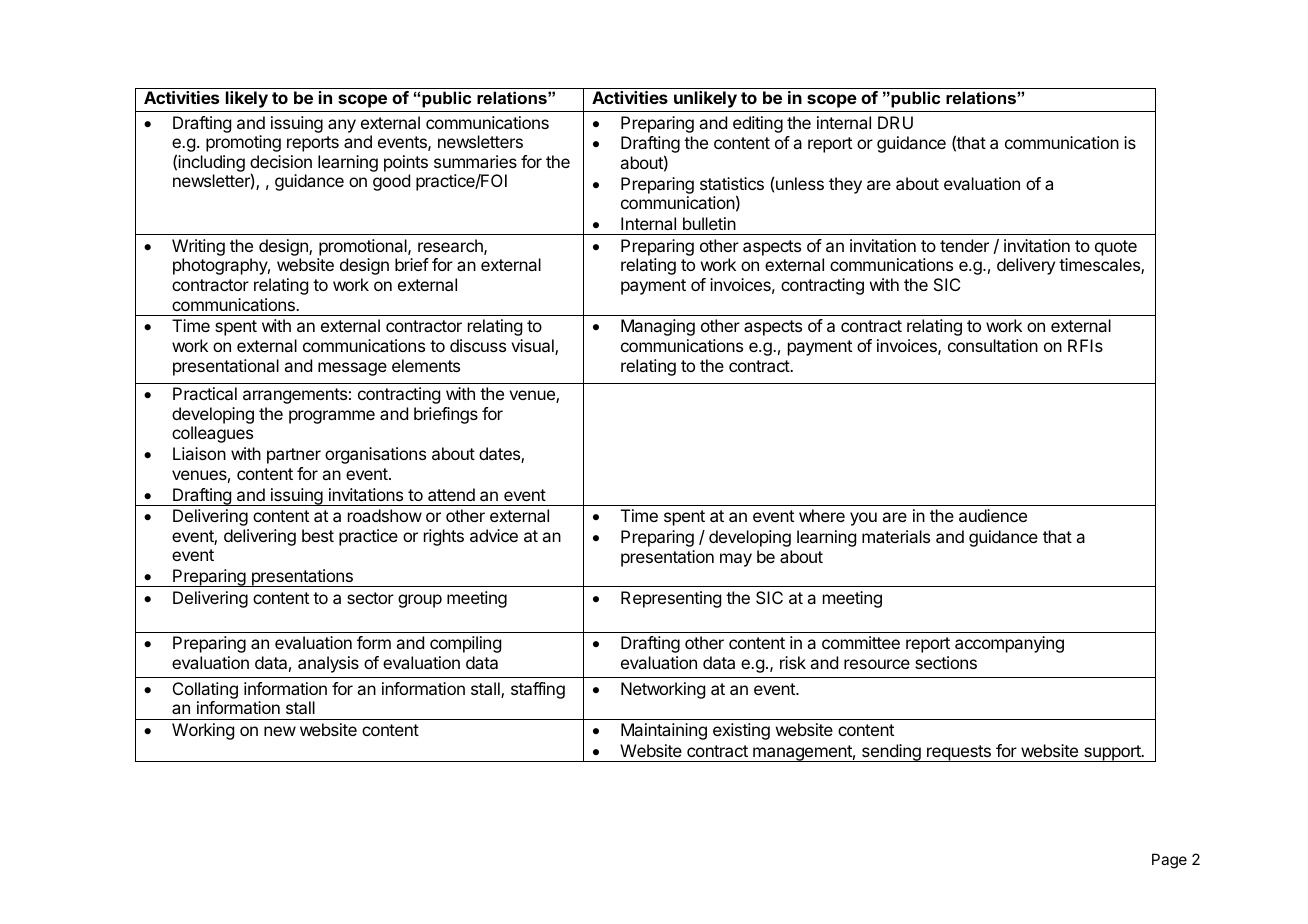  What do you see at coordinates (205, 692) in the document?
I see `Collating` at bounding box center [205, 692].
